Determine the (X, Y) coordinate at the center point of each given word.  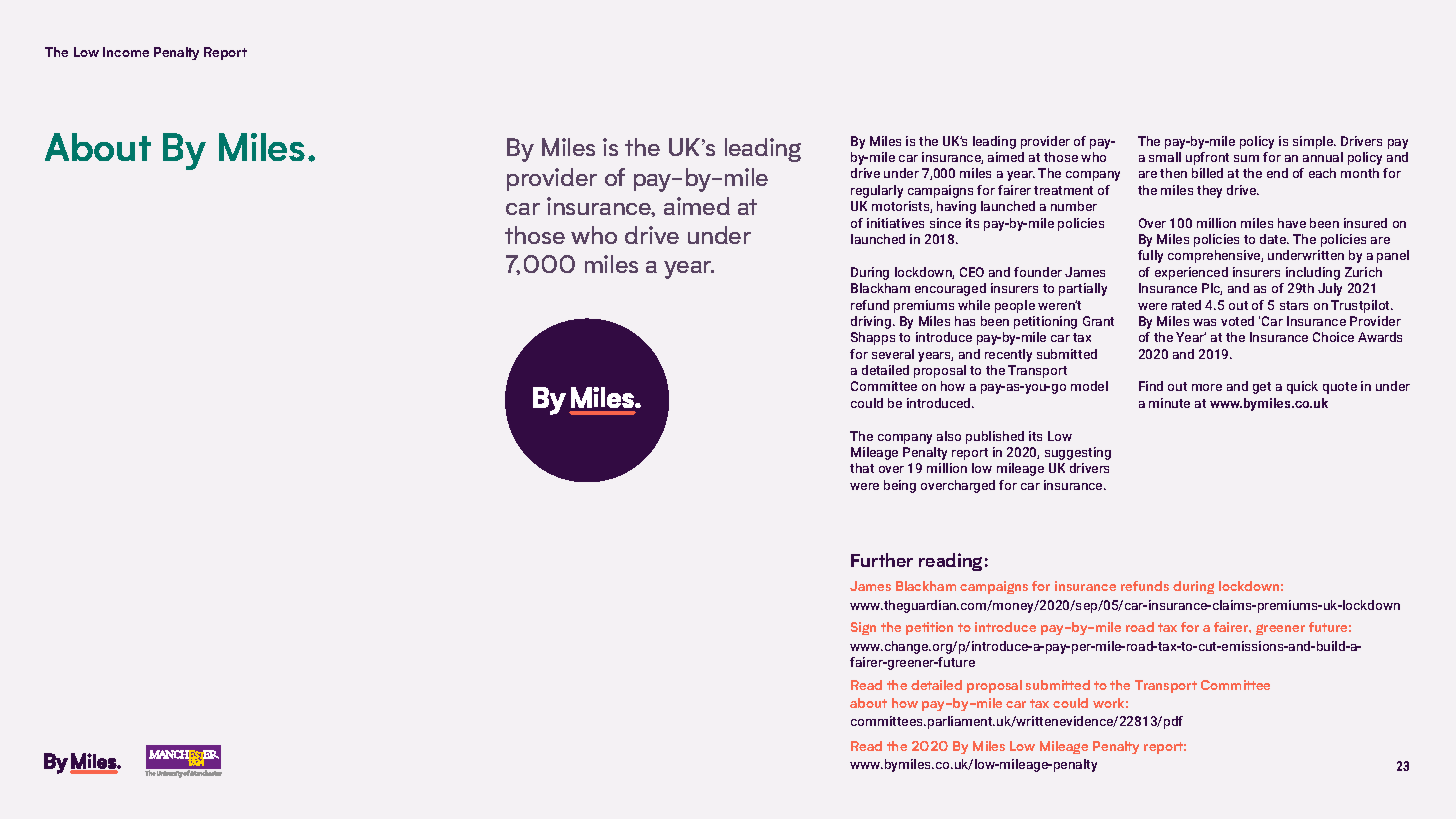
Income (126, 52)
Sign (863, 628)
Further (882, 560)
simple (1314, 142)
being (900, 486)
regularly (877, 191)
